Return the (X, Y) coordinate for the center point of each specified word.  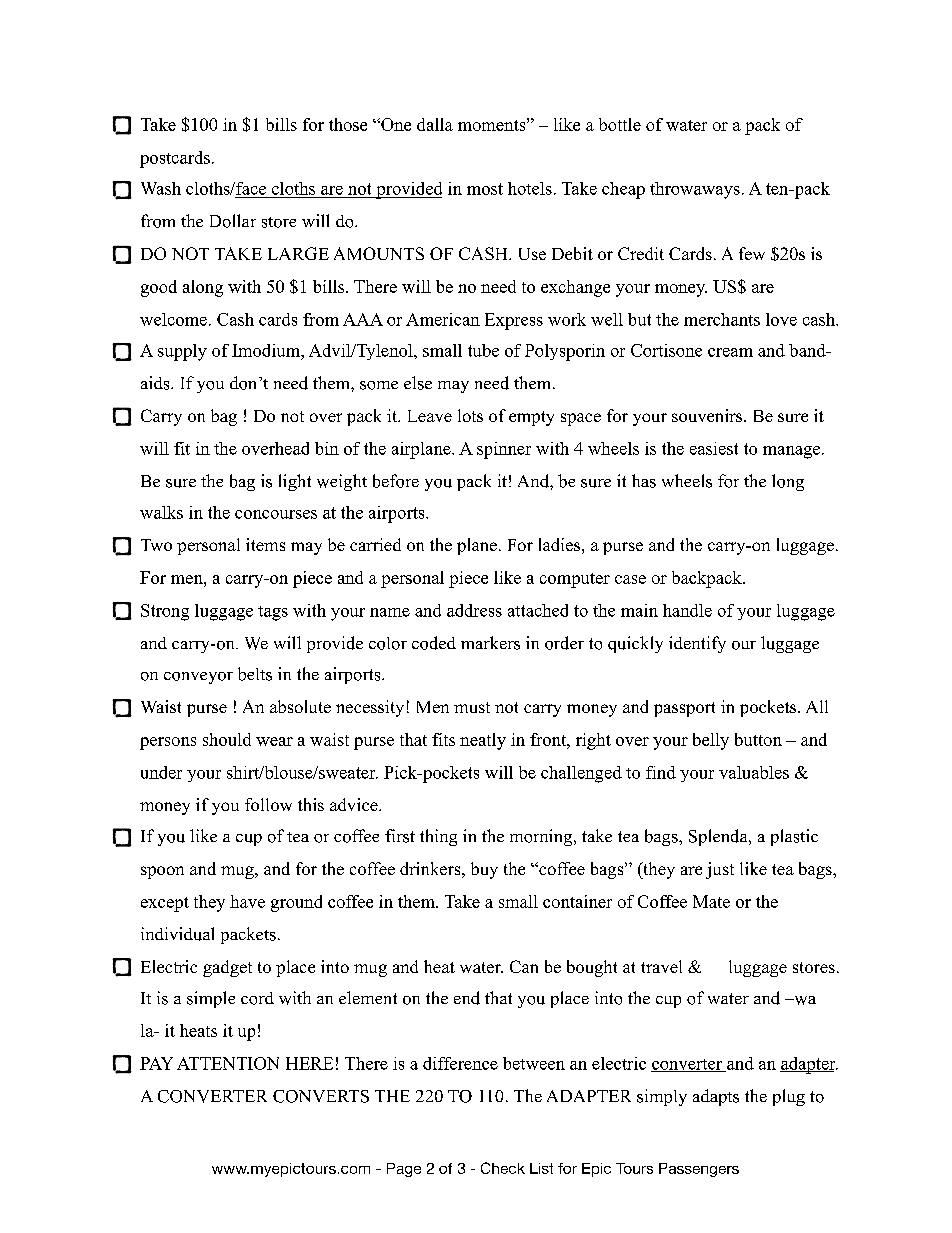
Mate (711, 901)
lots (470, 415)
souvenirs (708, 415)
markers (490, 643)
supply (182, 352)
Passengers (699, 1170)
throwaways (695, 190)
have (247, 901)
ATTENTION (228, 1063)
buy (484, 870)
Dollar (233, 221)
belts (255, 674)
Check (503, 1168)
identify (697, 644)
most (485, 189)
